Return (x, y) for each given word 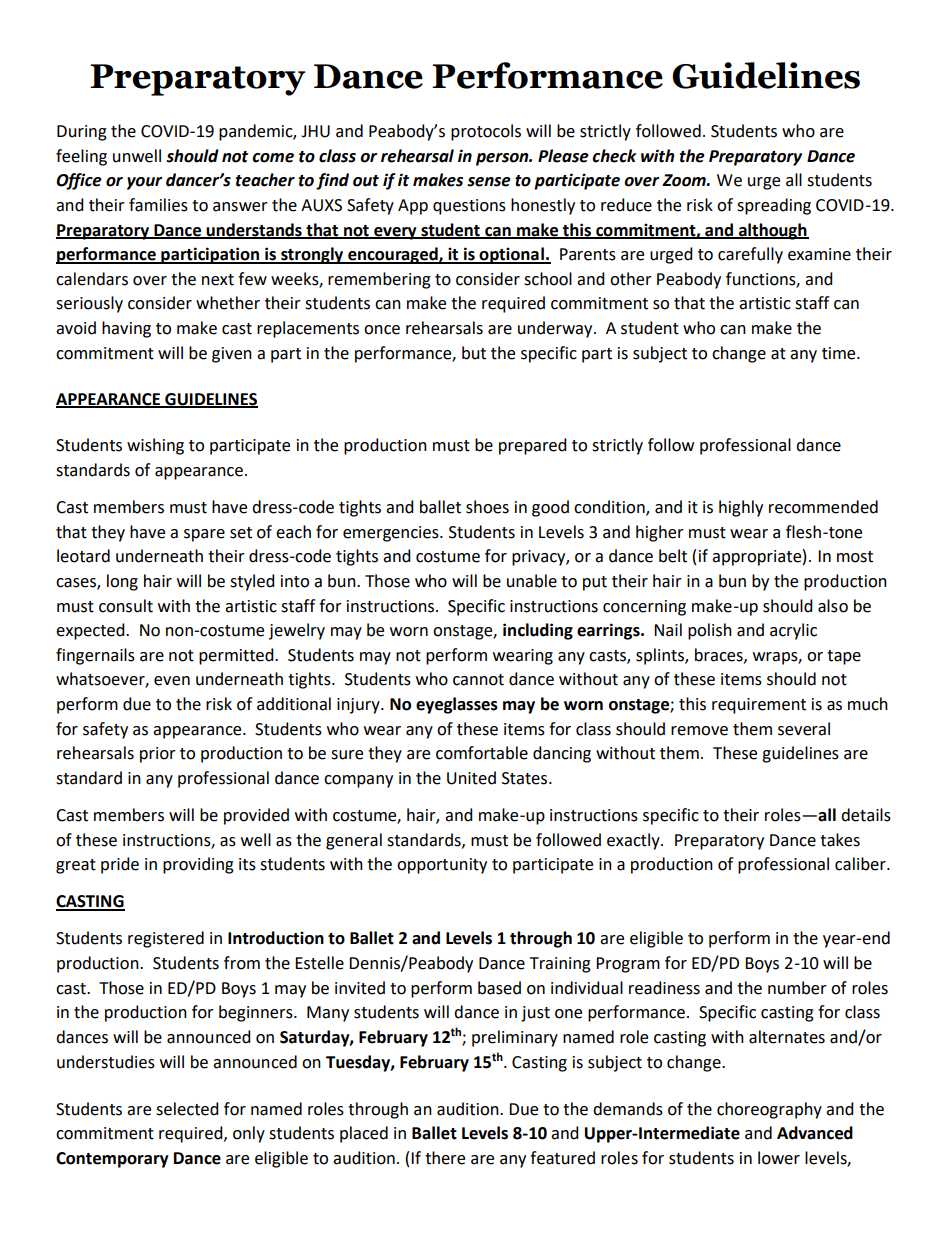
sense (489, 182)
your (144, 183)
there (445, 1158)
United (471, 778)
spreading (774, 206)
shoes (487, 507)
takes (840, 840)
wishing (155, 446)
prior (158, 755)
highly (741, 508)
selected (187, 1109)
